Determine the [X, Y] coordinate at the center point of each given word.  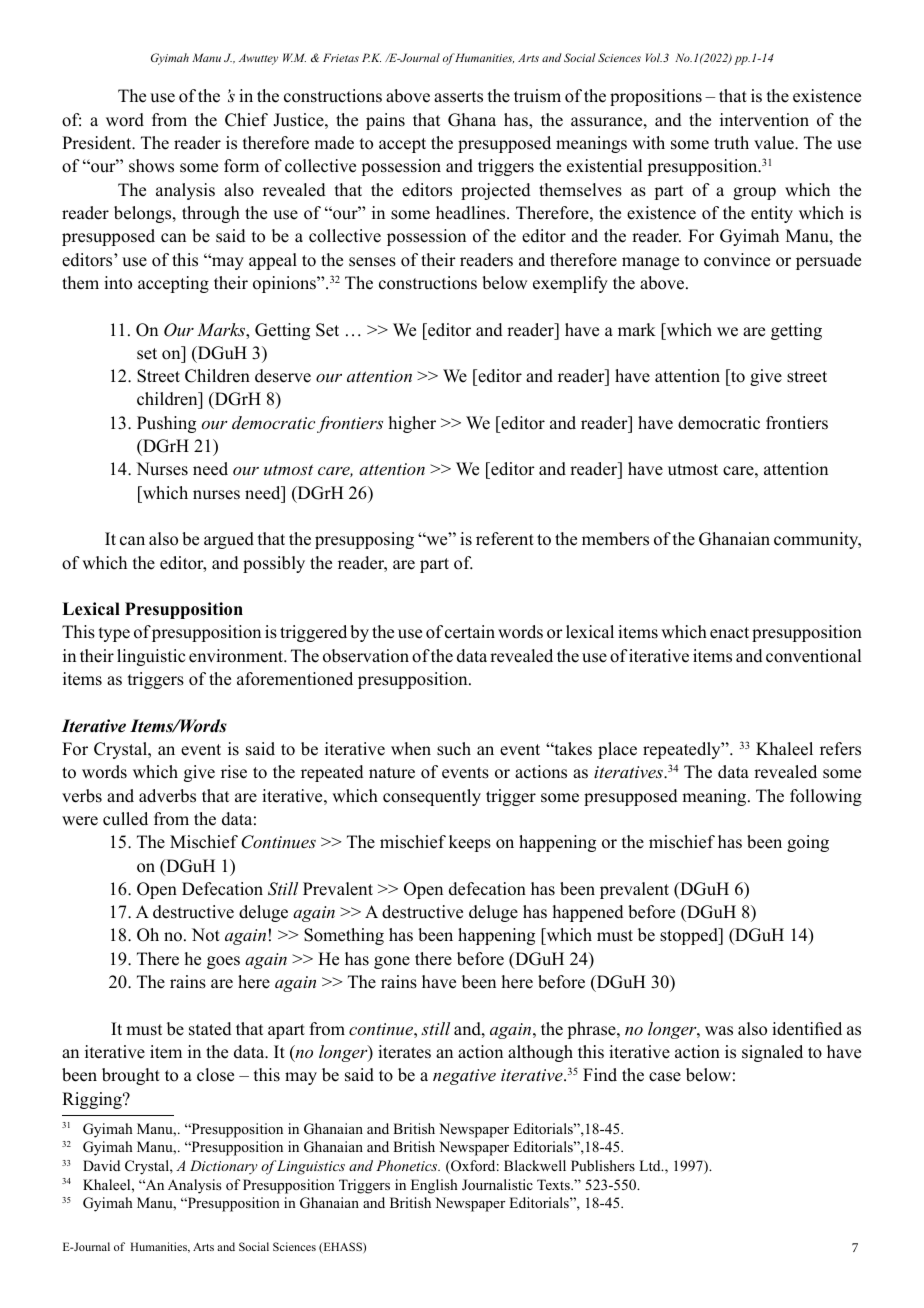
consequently [432, 797]
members [615, 539]
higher [412, 424]
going [808, 843]
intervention [764, 120]
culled [125, 819]
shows [151, 166]
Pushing [166, 424]
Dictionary [224, 1167]
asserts [458, 97]
